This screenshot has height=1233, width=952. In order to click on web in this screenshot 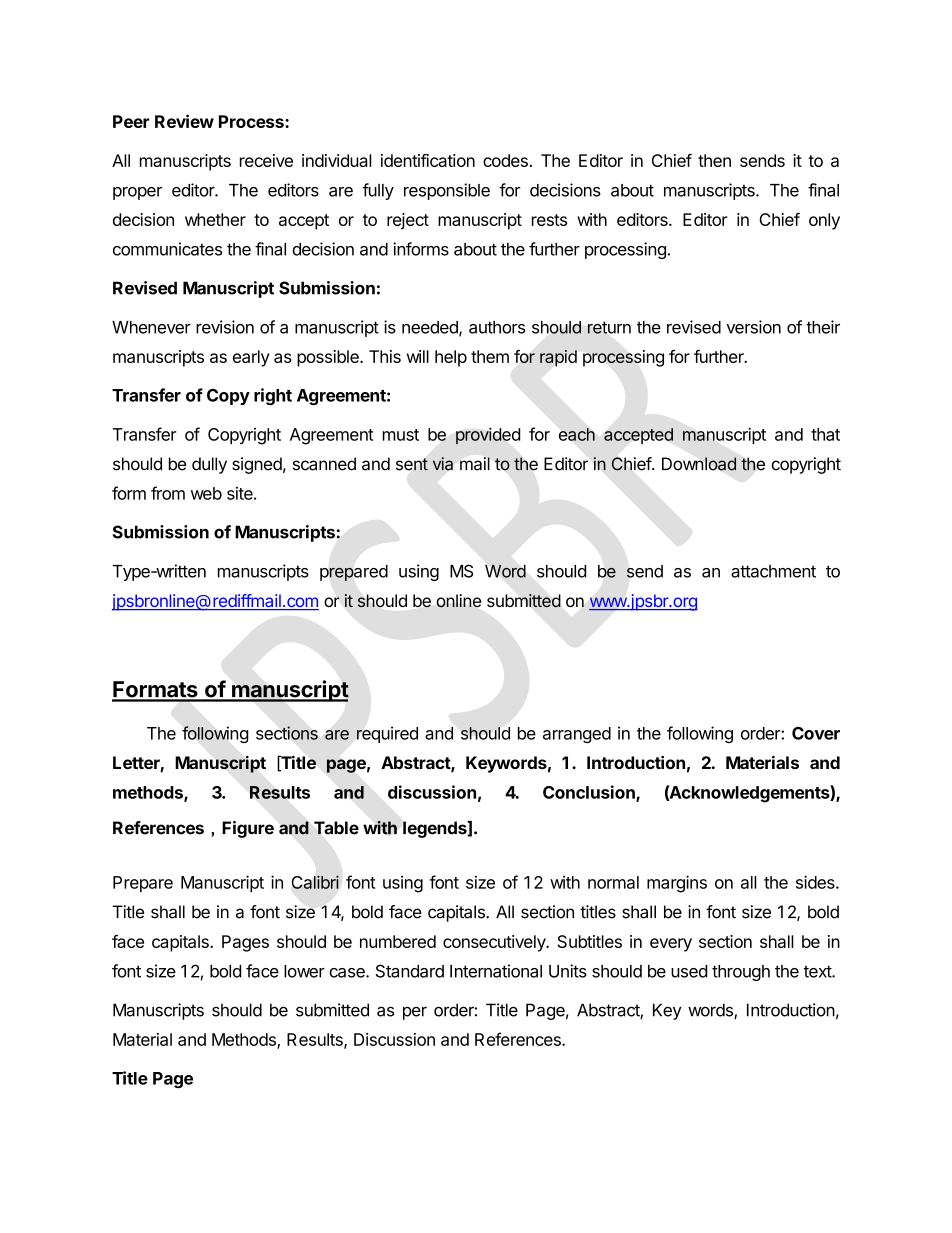, I will do `click(206, 493)`.
